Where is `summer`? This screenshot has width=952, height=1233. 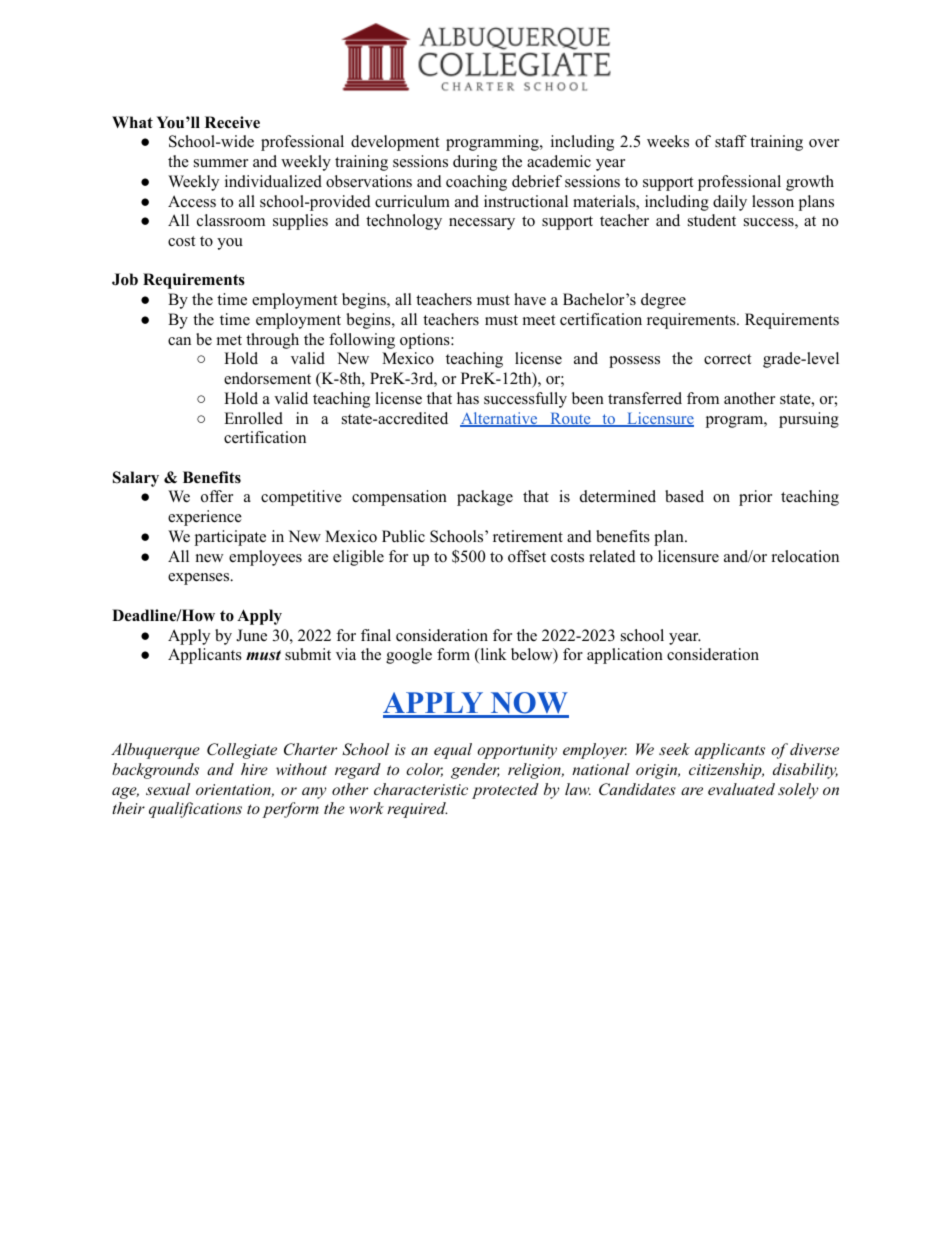 summer is located at coordinates (221, 163).
